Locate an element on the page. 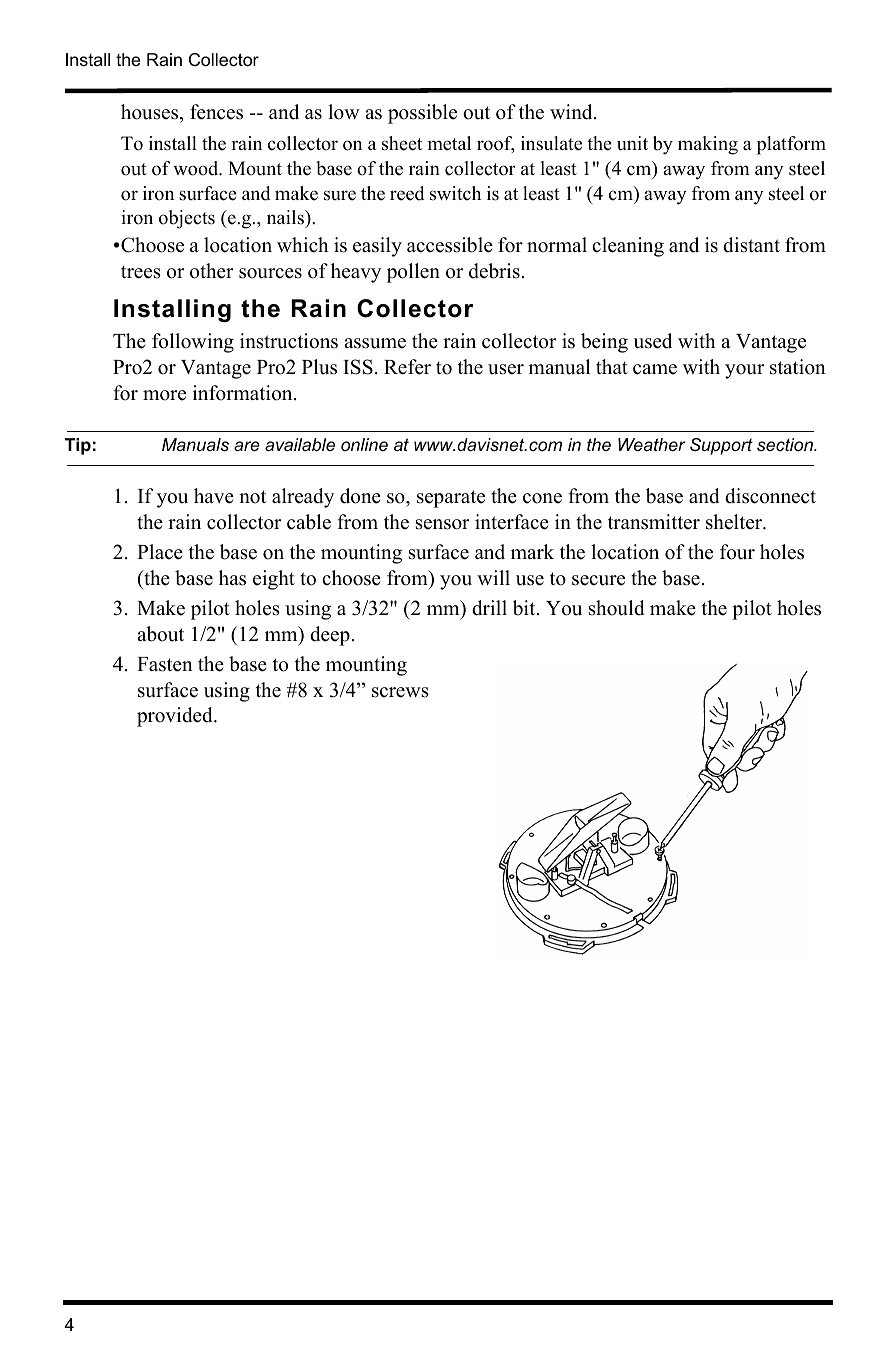 The width and height of the image is (887, 1372). assume is located at coordinates (375, 343).
